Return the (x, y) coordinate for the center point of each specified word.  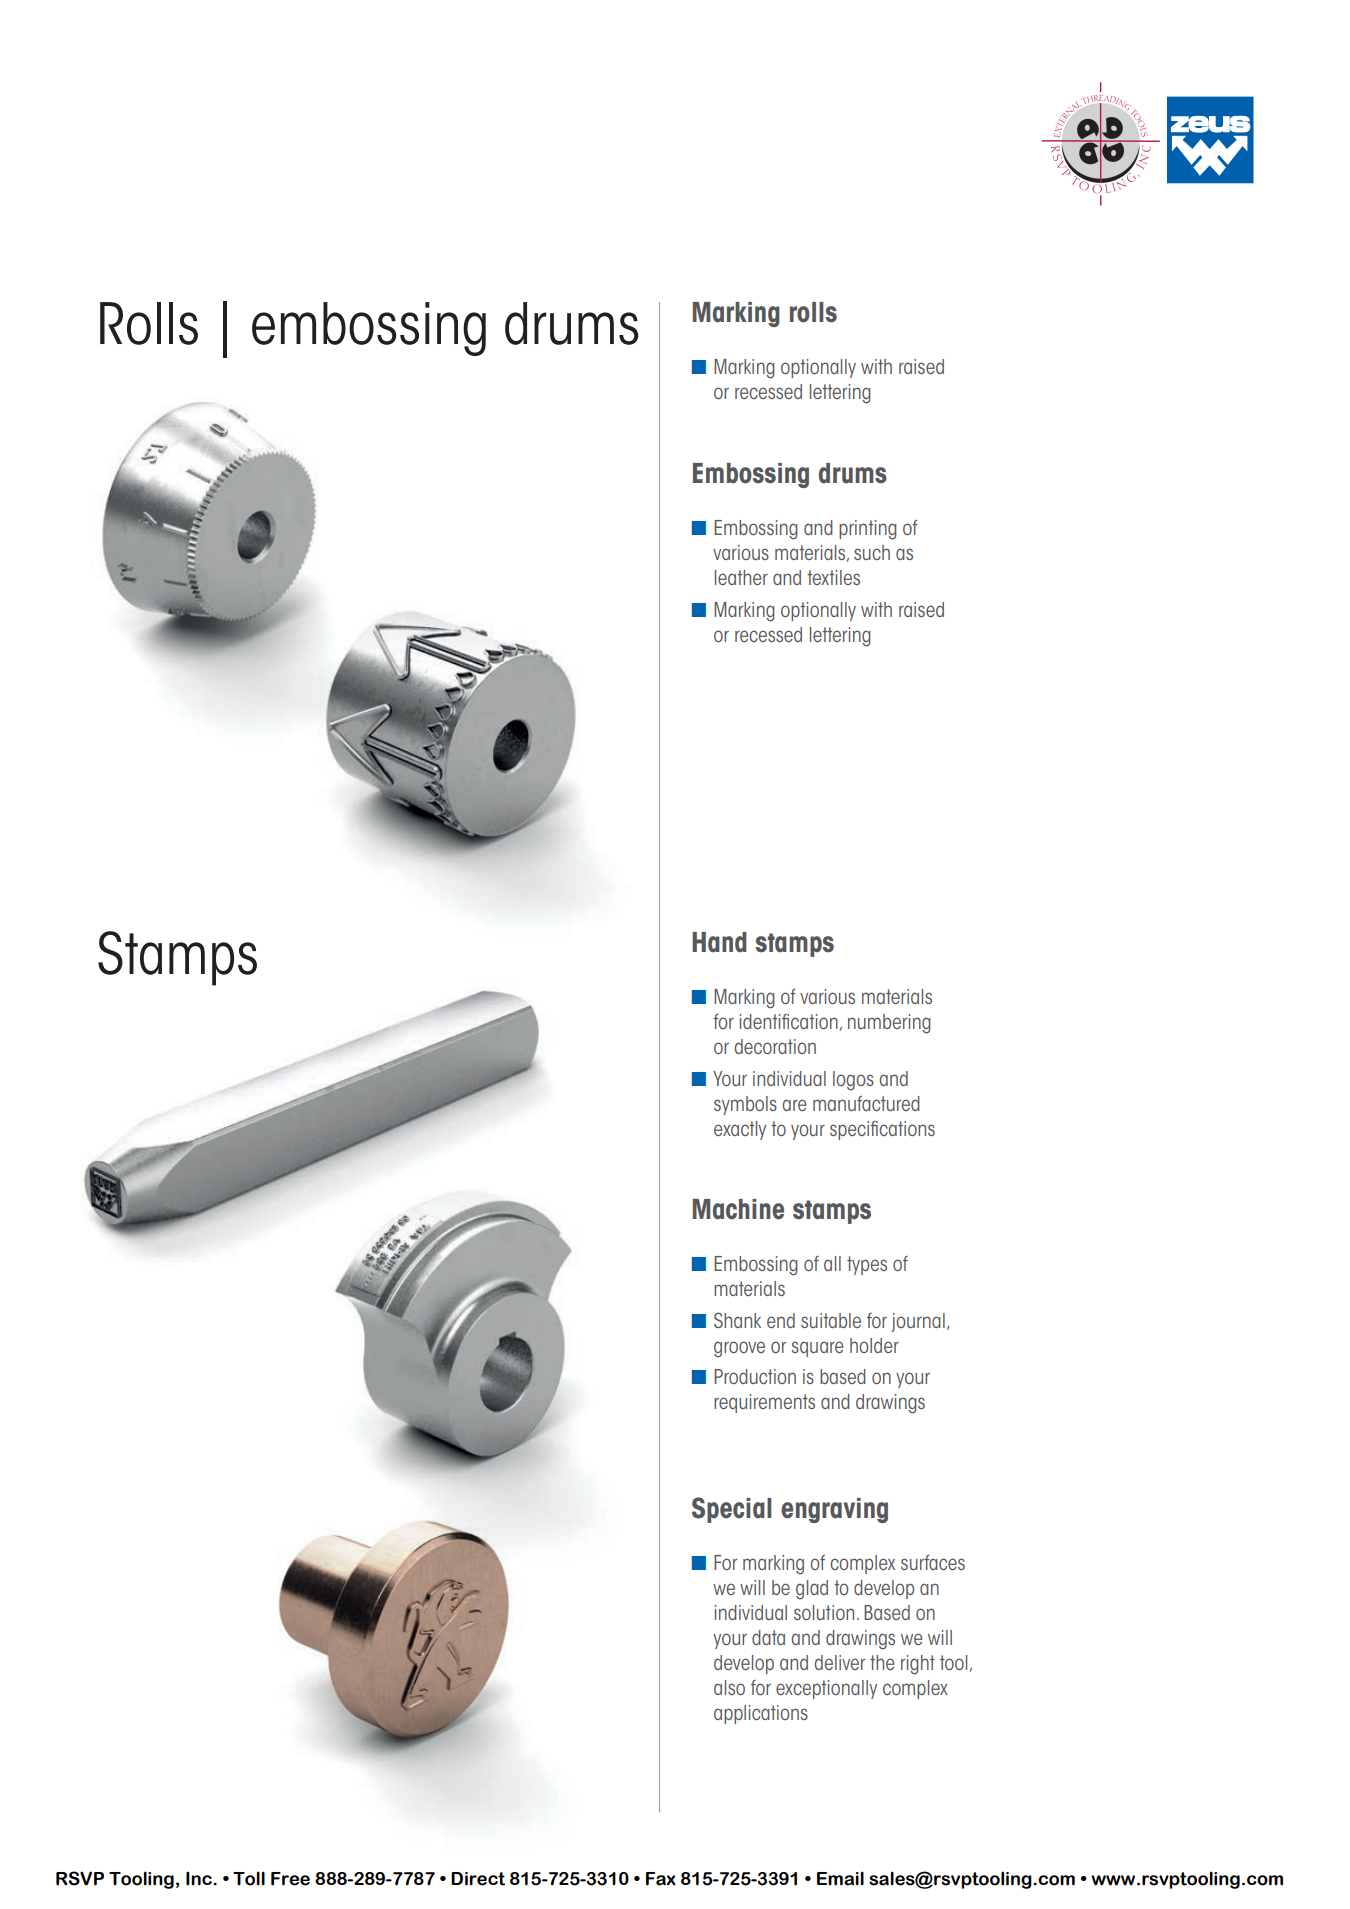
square (817, 1349)
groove (739, 1349)
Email (840, 1878)
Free (290, 1879)
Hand (719, 942)
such (872, 552)
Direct (478, 1879)
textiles (833, 577)
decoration (775, 1046)
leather (741, 577)
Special (731, 1510)
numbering (889, 1024)
